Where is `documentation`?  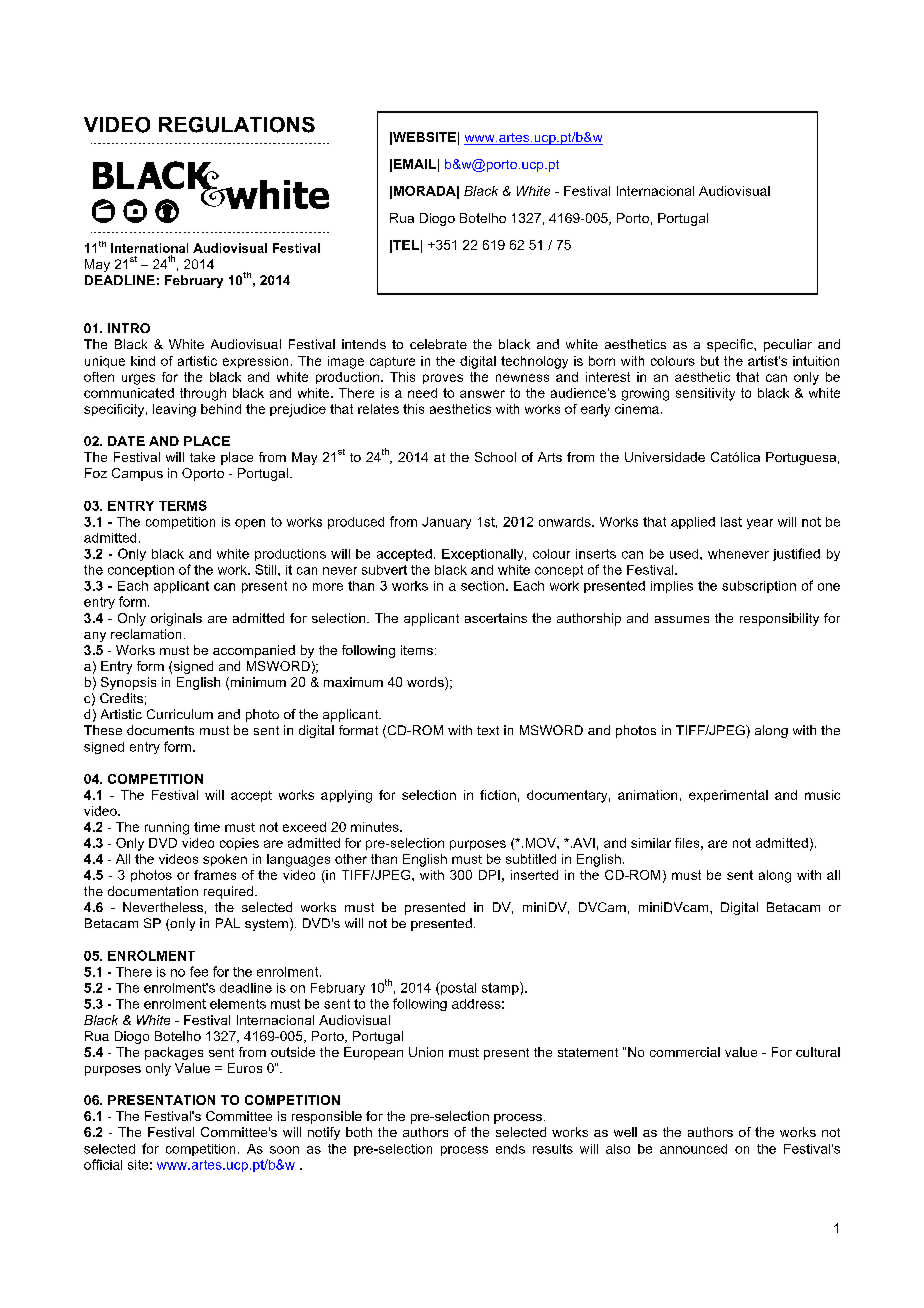 documentation is located at coordinates (153, 891).
